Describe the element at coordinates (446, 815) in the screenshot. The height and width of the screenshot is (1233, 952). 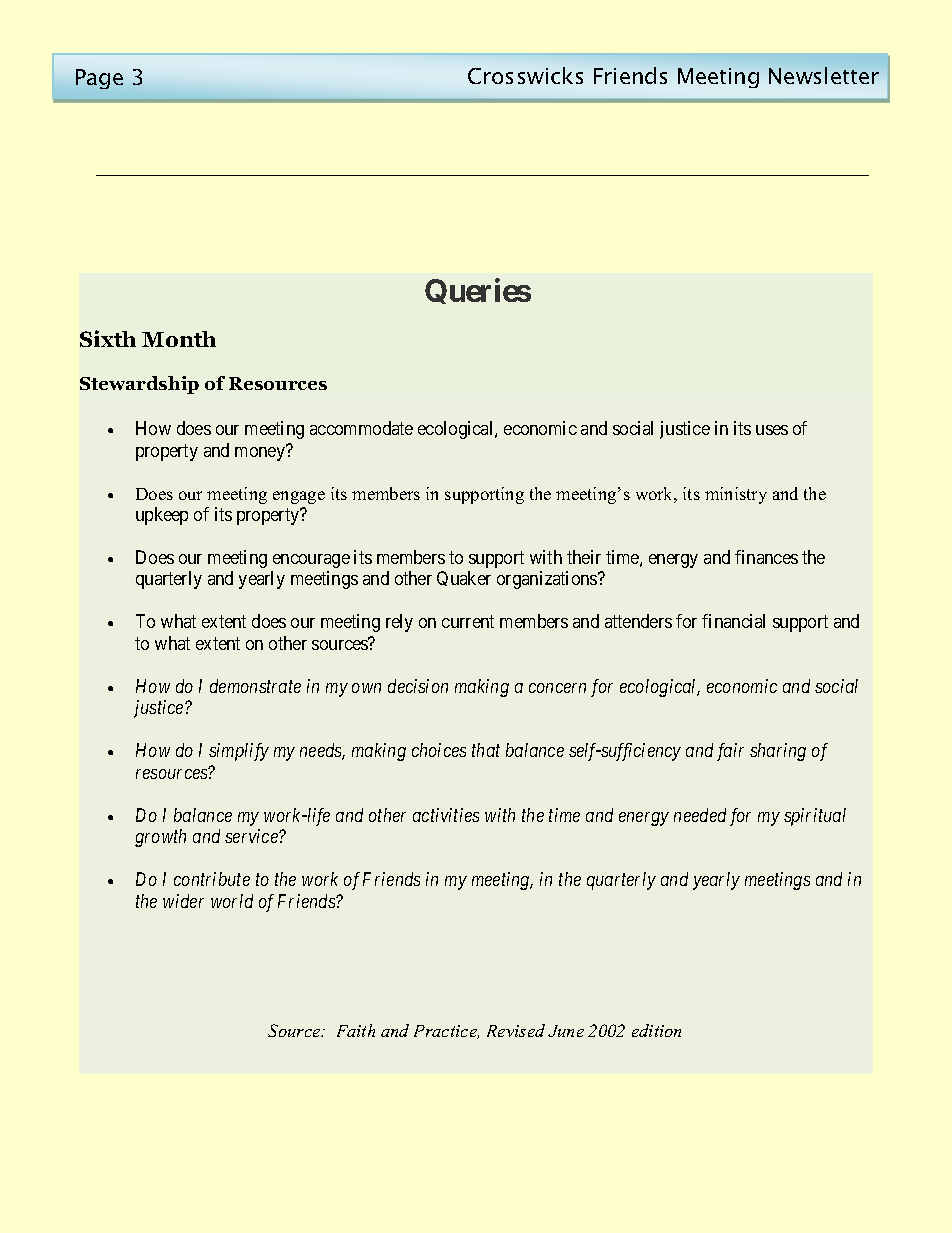
I see `activities` at that location.
